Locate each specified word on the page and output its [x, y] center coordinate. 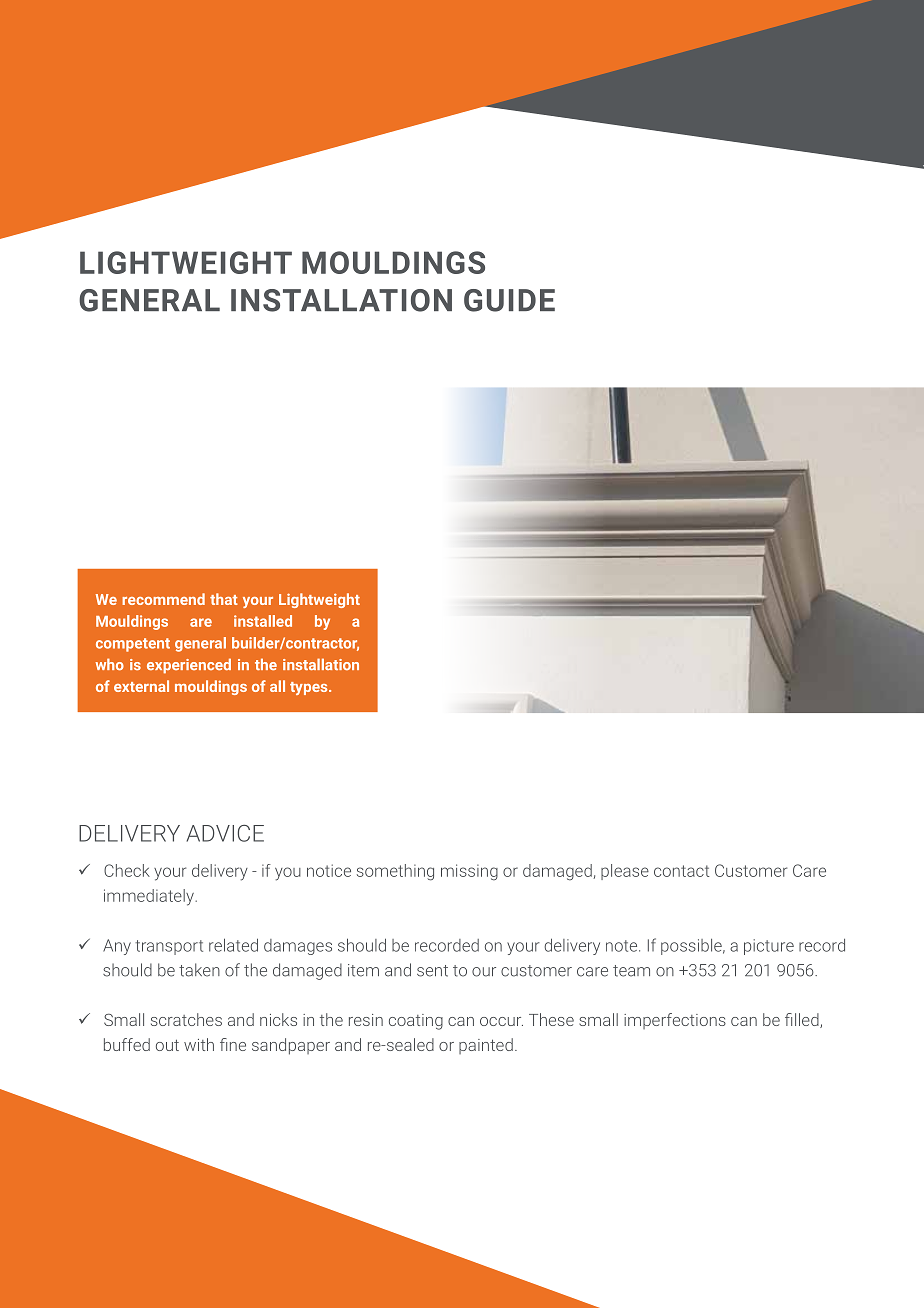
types [310, 688]
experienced [189, 666]
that [224, 599]
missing [469, 872]
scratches [186, 1019]
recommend [163, 599]
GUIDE [509, 300]
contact [682, 871]
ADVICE [225, 833]
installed [263, 621]
